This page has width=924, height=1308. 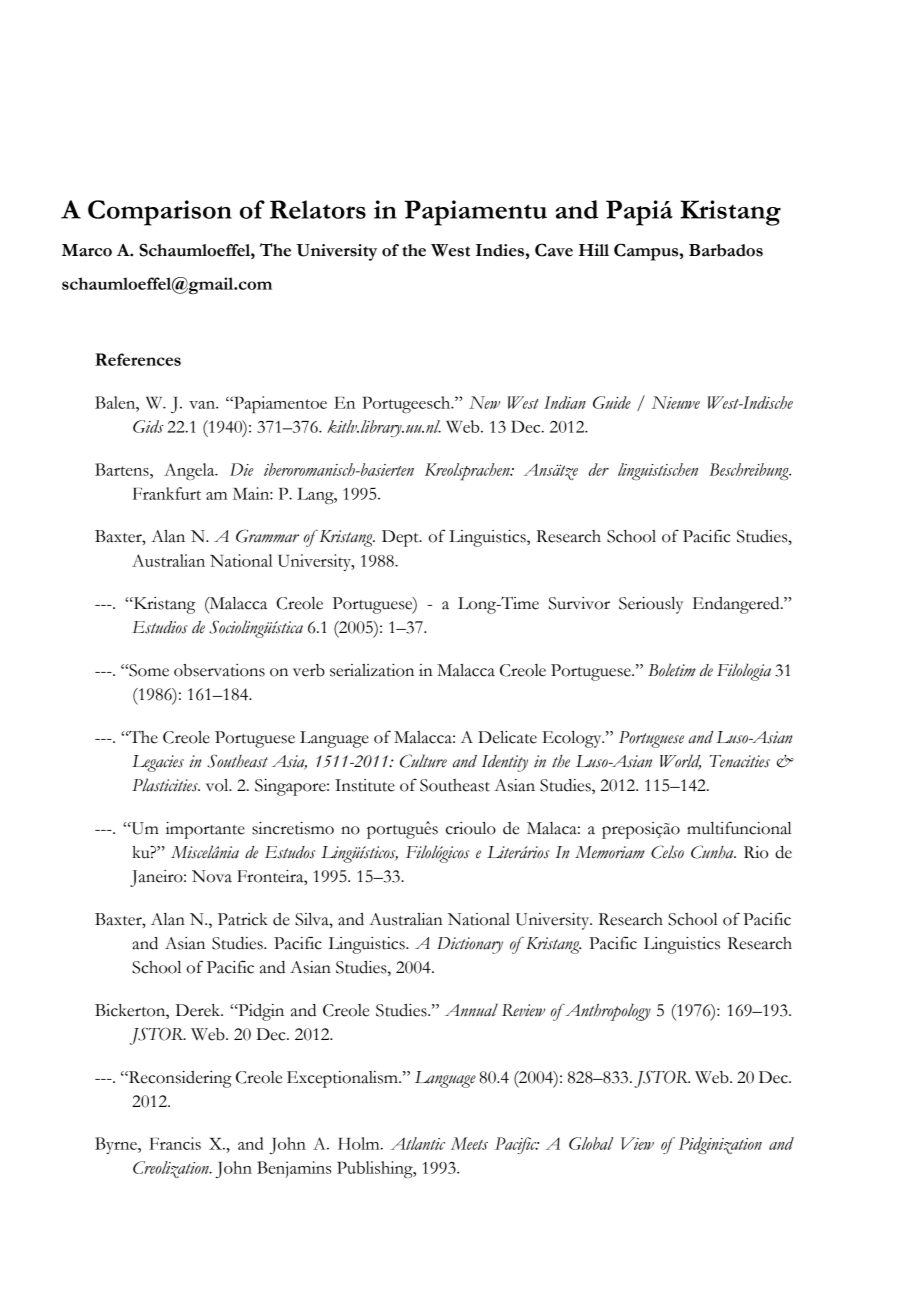 I want to click on Dept, so click(x=401, y=538).
